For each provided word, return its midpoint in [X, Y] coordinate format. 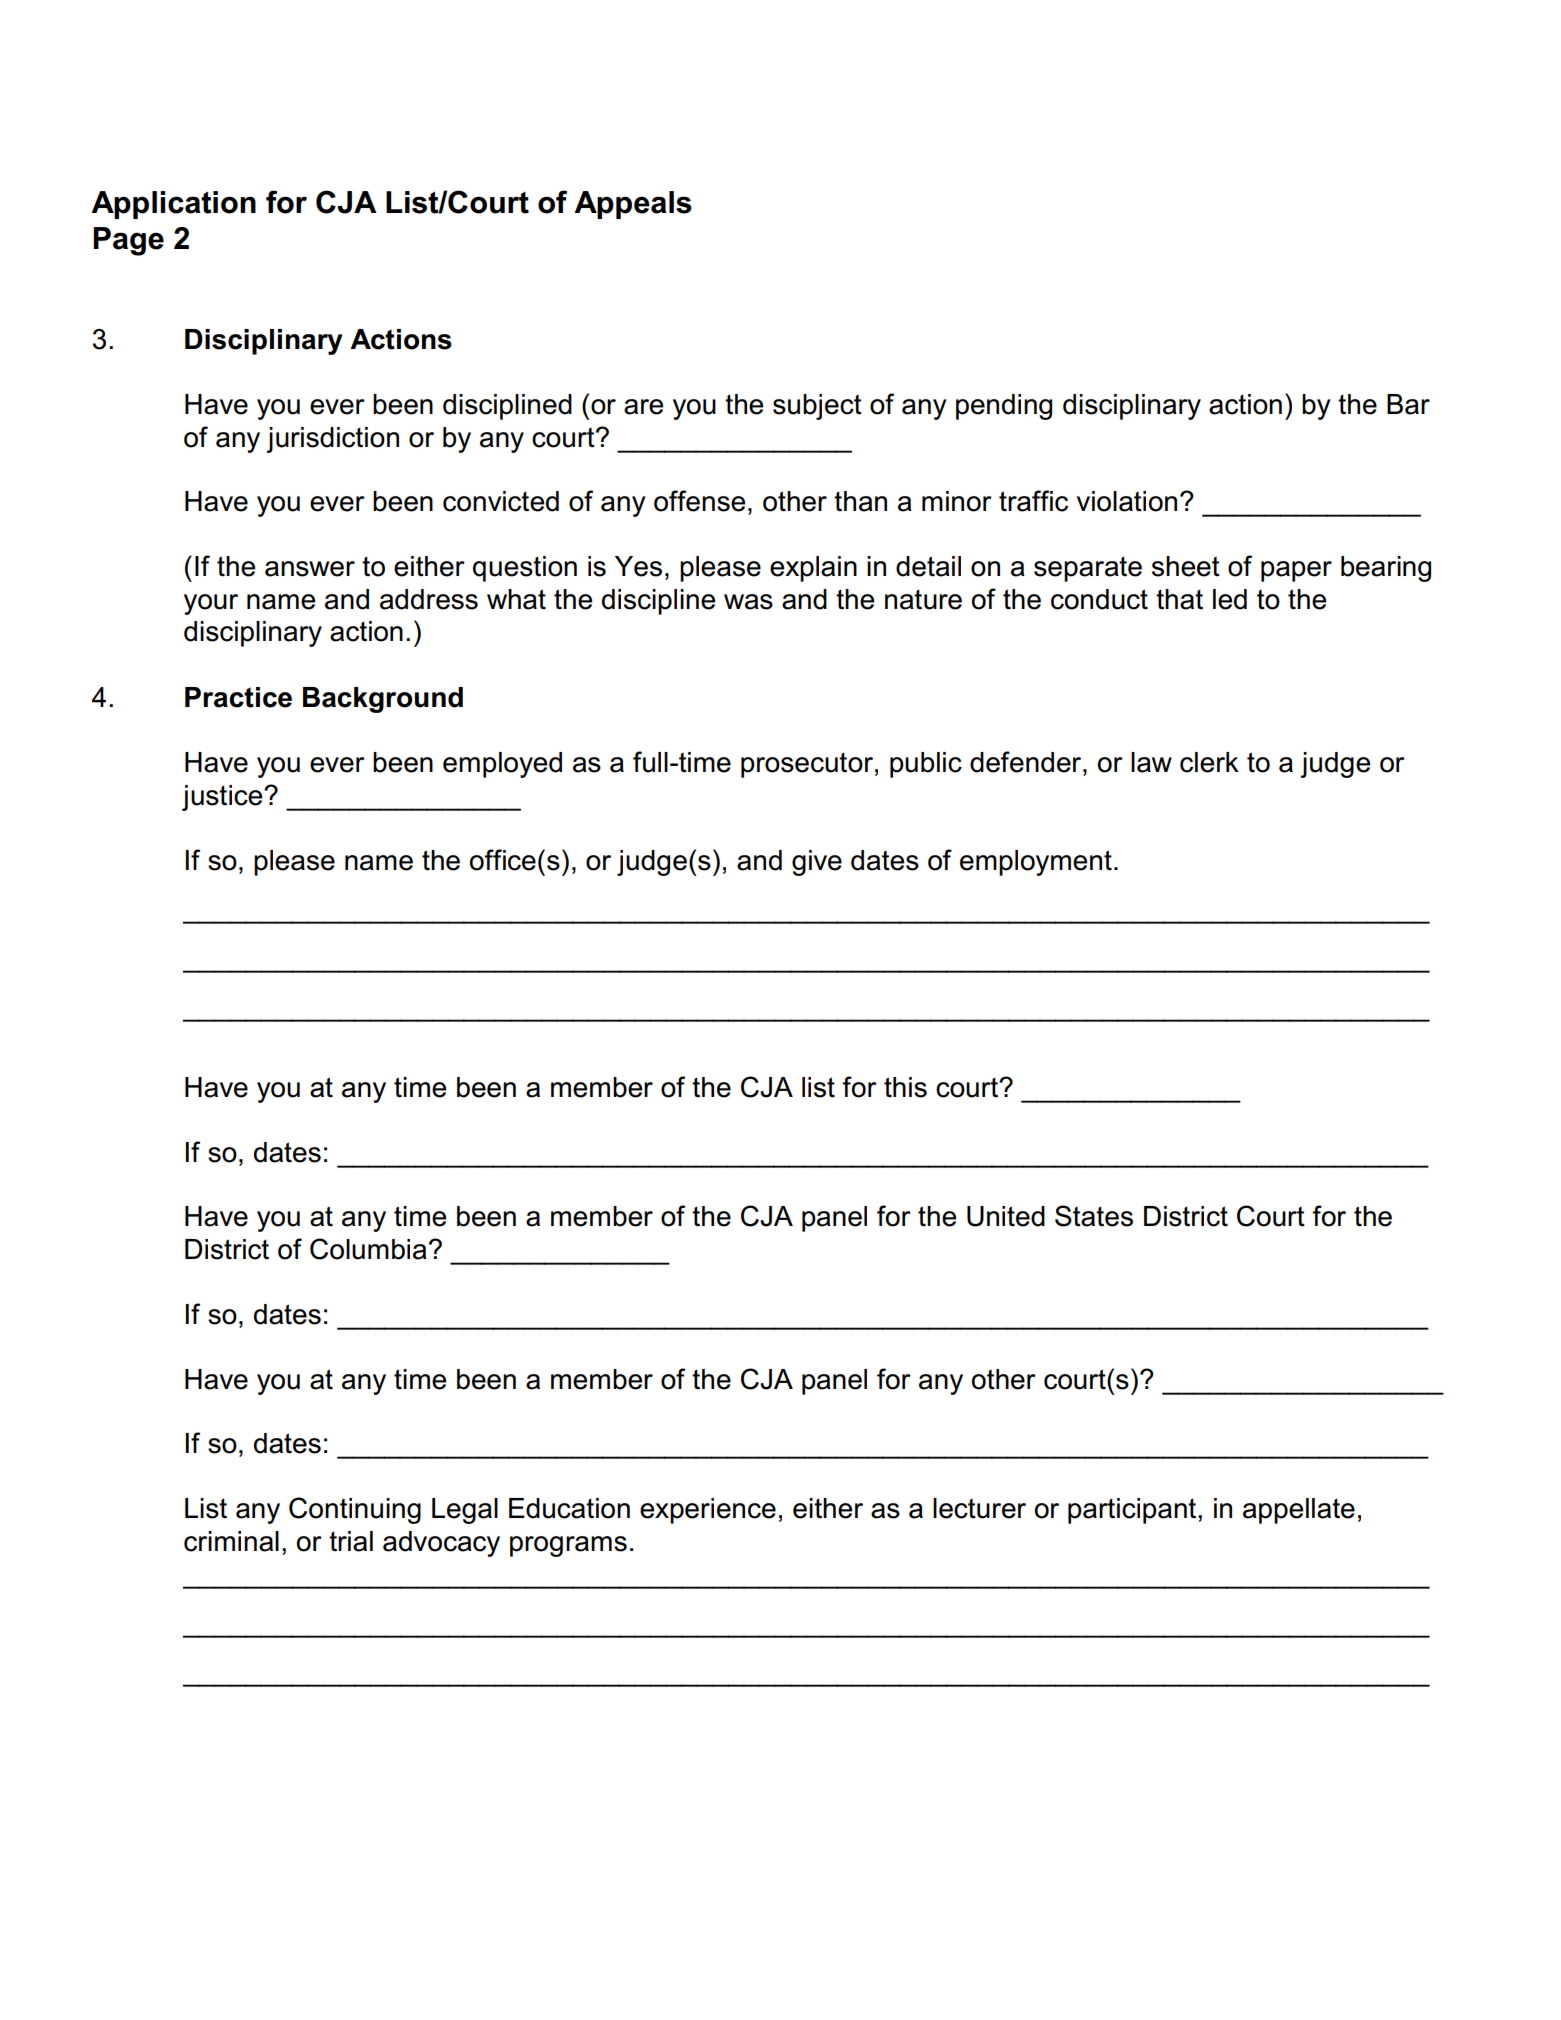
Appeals [633, 205]
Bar [1408, 404]
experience [708, 1511]
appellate [1299, 1511]
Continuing [355, 1510]
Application [173, 205]
